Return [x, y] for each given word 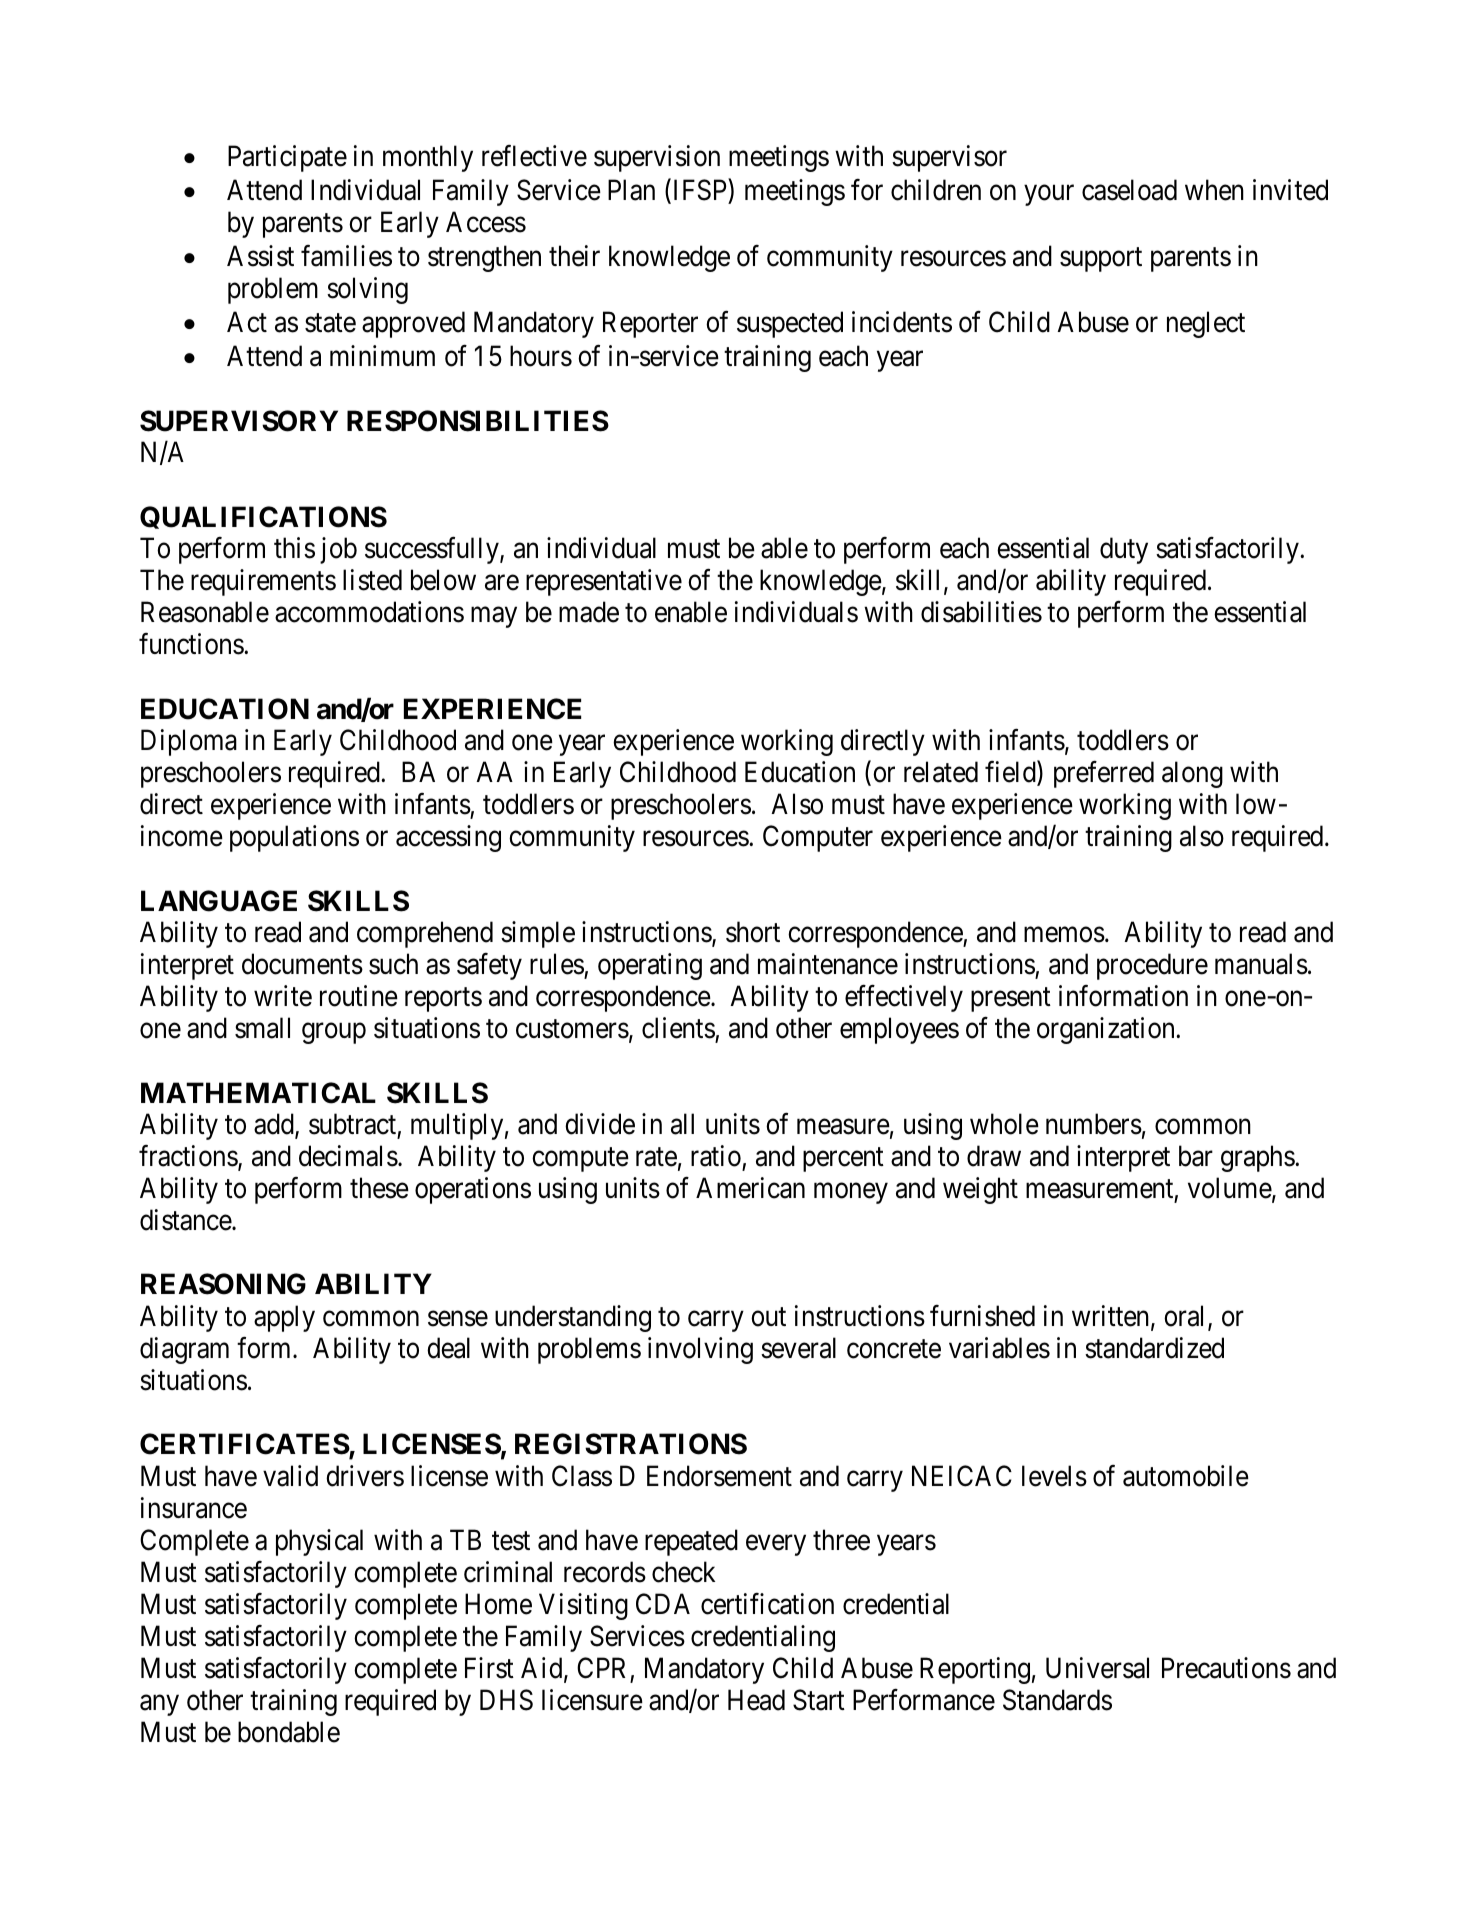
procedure [1152, 966]
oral [1186, 1317]
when [1214, 190]
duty [1124, 550]
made [589, 612]
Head [756, 1700]
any [159, 1705]
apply [284, 1318]
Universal [1097, 1668]
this [294, 548]
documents [302, 964]
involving [700, 1350]
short [753, 932]
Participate [287, 158]
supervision [657, 158]
